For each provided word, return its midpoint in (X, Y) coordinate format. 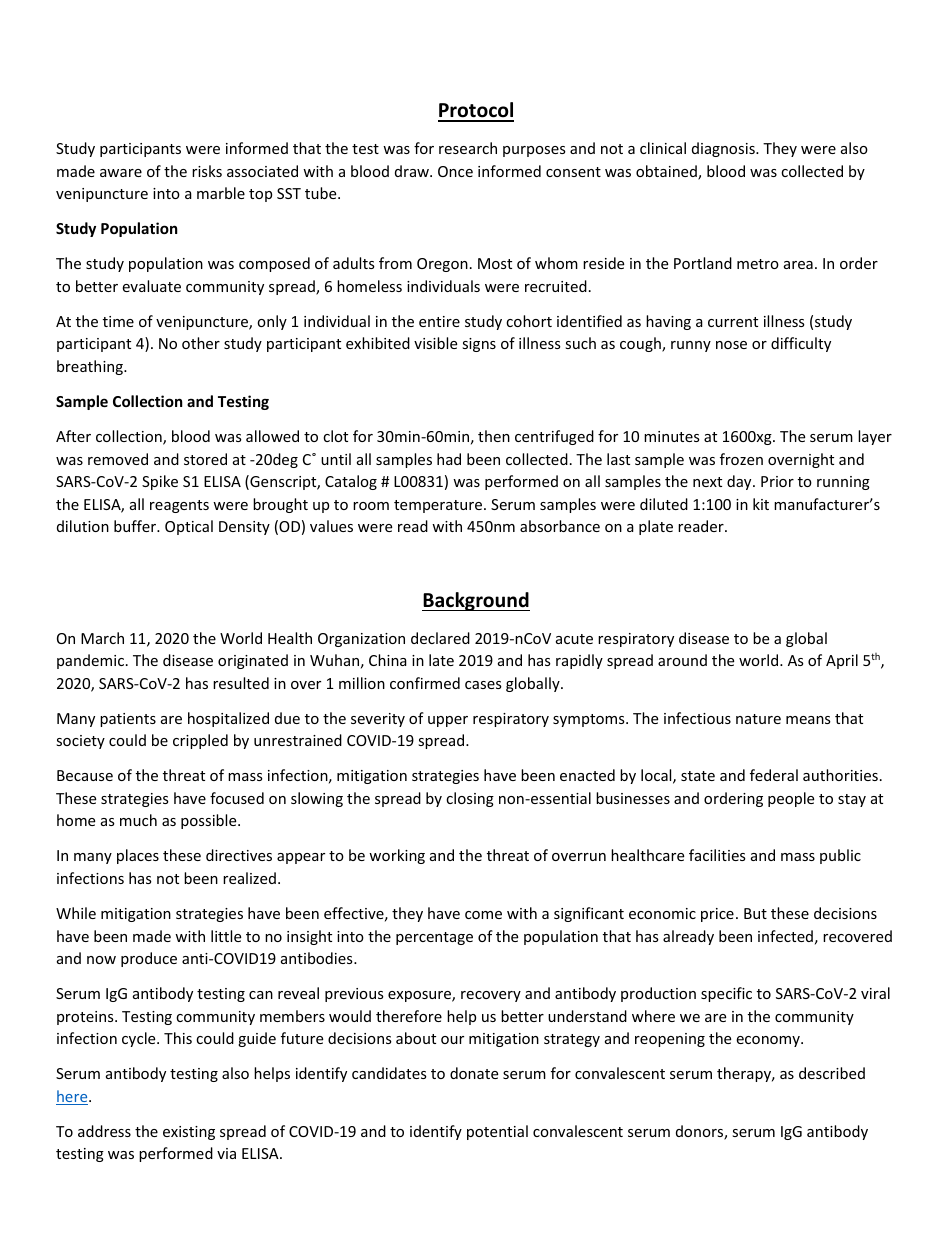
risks (207, 171)
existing (189, 1133)
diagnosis (724, 149)
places (138, 856)
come (483, 915)
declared (440, 638)
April (842, 661)
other (201, 343)
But (755, 913)
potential (497, 1132)
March (102, 638)
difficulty (801, 344)
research (468, 148)
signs (479, 345)
